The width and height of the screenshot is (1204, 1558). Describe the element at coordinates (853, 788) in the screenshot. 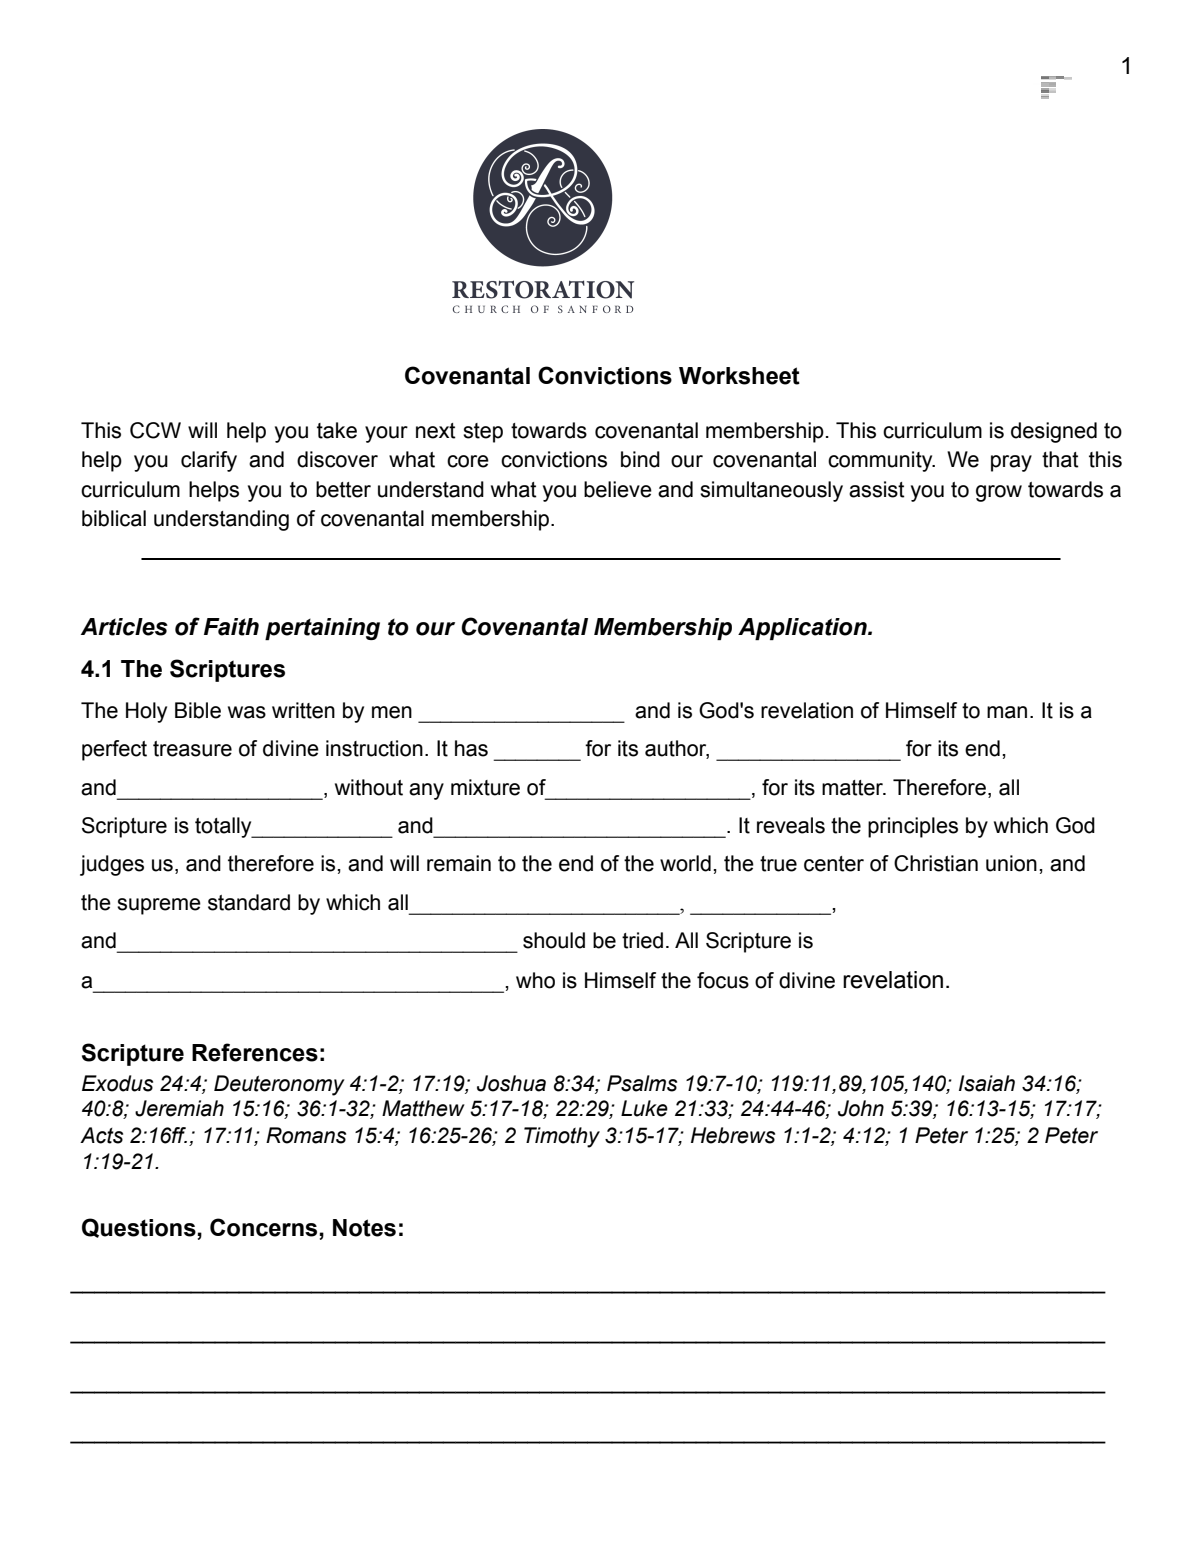

I see `matter` at that location.
